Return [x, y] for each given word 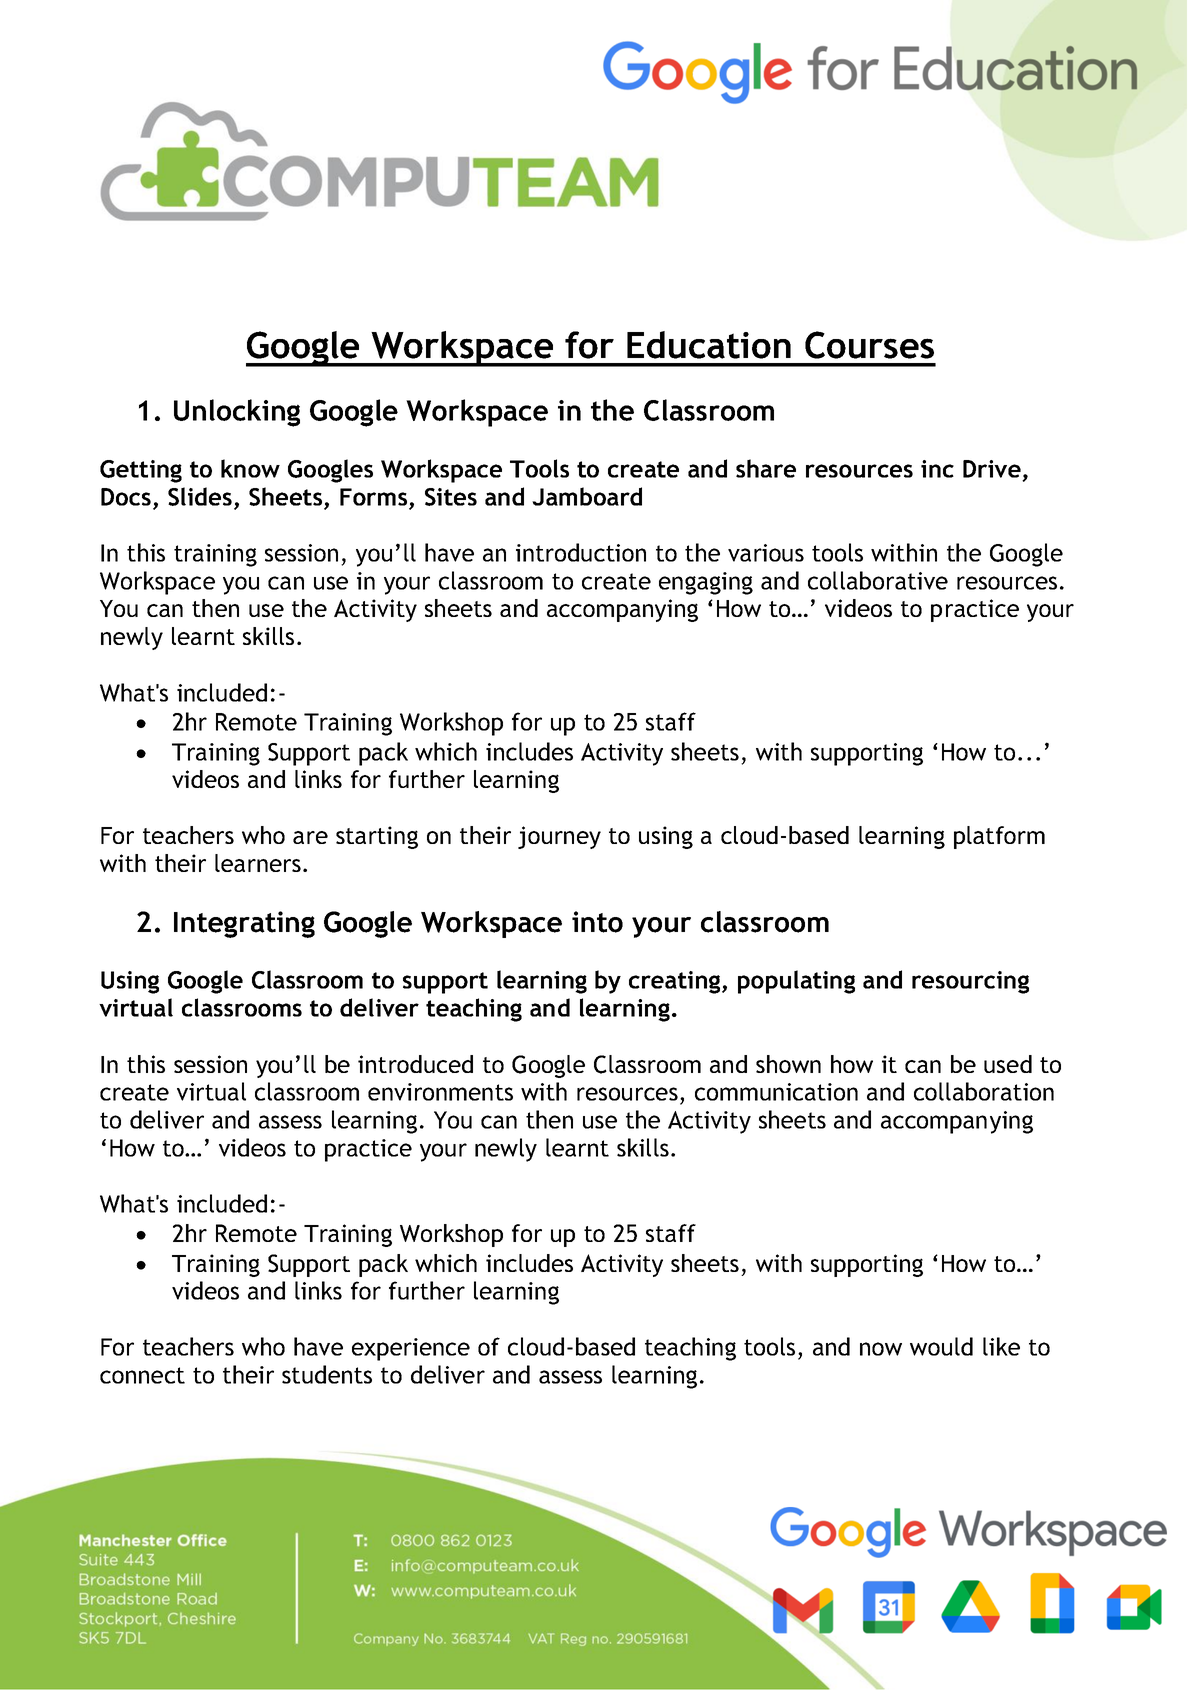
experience [411, 1349]
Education [709, 345]
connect [142, 1375]
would [941, 1346]
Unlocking [237, 413]
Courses [869, 345]
